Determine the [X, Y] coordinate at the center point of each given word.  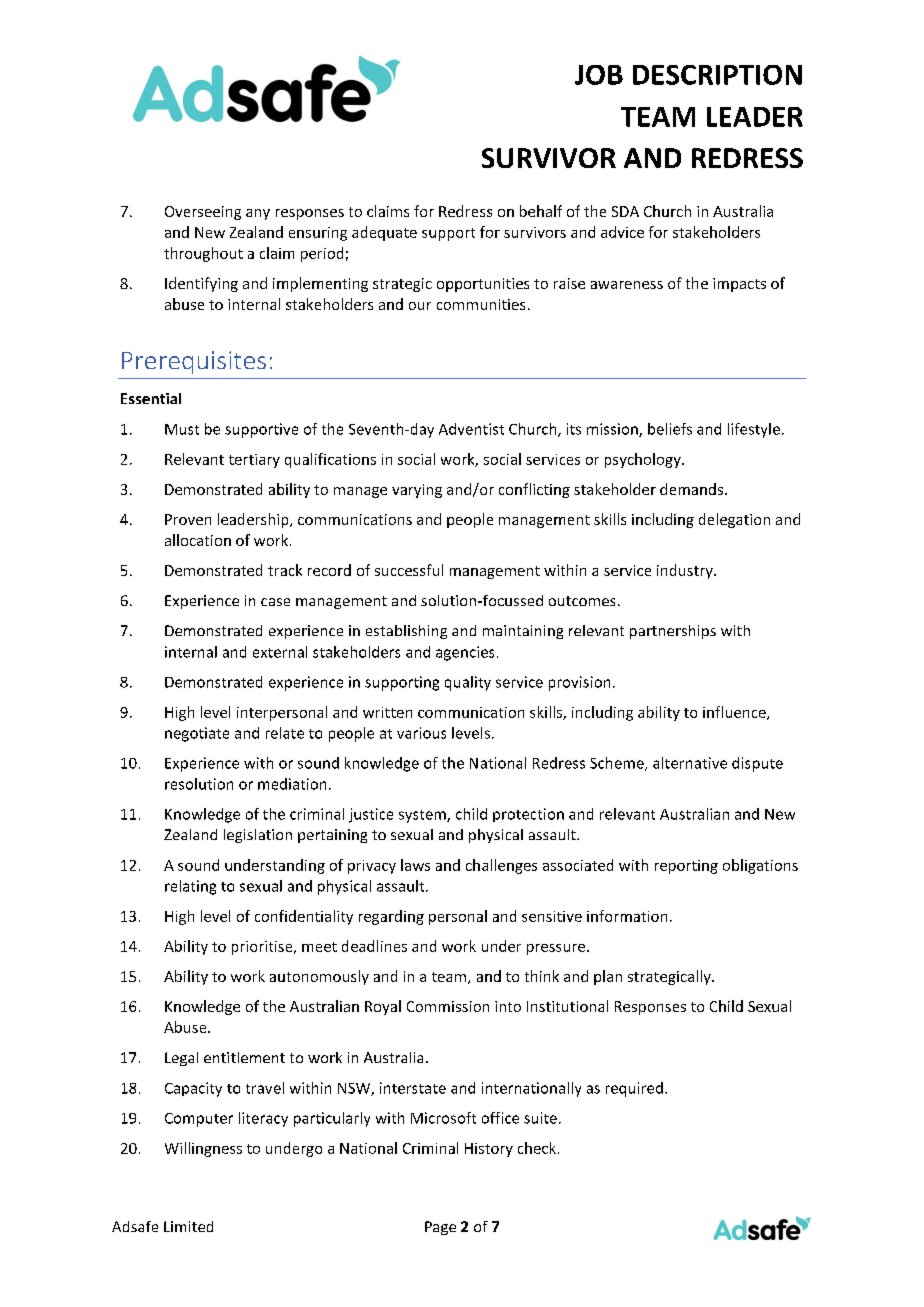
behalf [541, 211]
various [421, 733]
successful [409, 570]
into [508, 1006]
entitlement [244, 1057]
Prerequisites [194, 362]
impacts [739, 285]
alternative [690, 763]
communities [481, 304]
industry [686, 571]
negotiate [197, 734]
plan [608, 977]
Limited [188, 1226]
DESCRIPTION [717, 75]
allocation [198, 540]
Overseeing [203, 213]
